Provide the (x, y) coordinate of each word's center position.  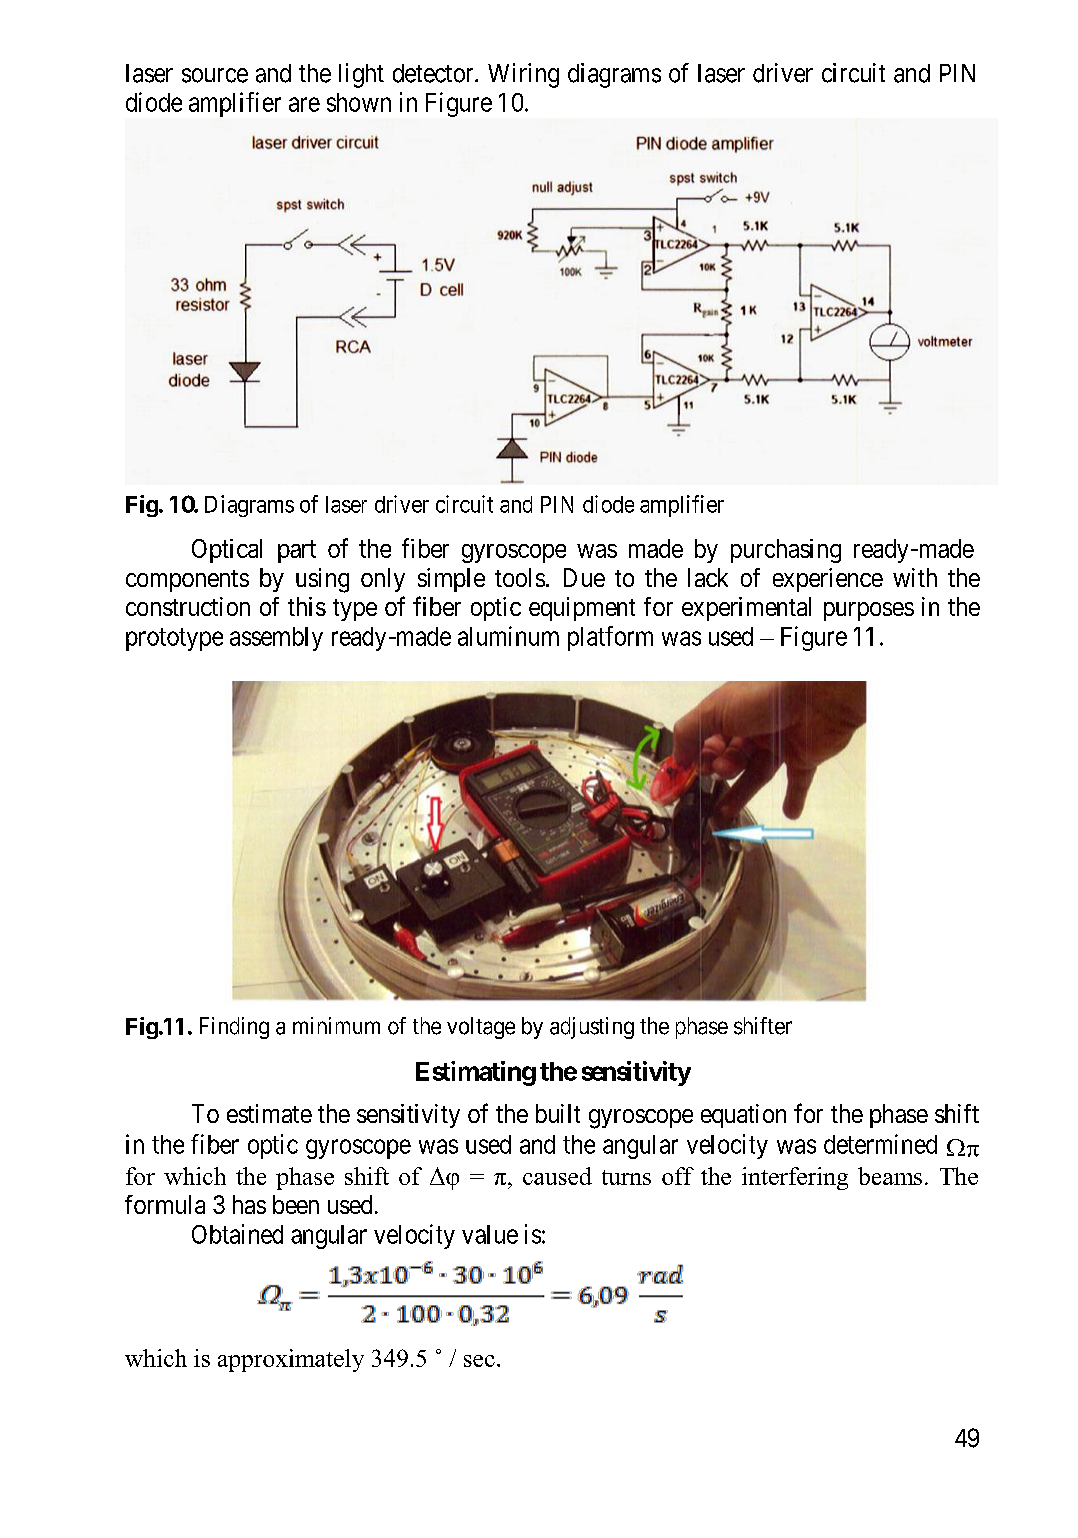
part (297, 551)
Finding (234, 1028)
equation (743, 1116)
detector (434, 73)
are (304, 104)
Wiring (523, 75)
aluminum (508, 636)
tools (520, 577)
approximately (291, 1360)
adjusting (592, 1028)
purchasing (786, 551)
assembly (276, 639)
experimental (746, 609)
